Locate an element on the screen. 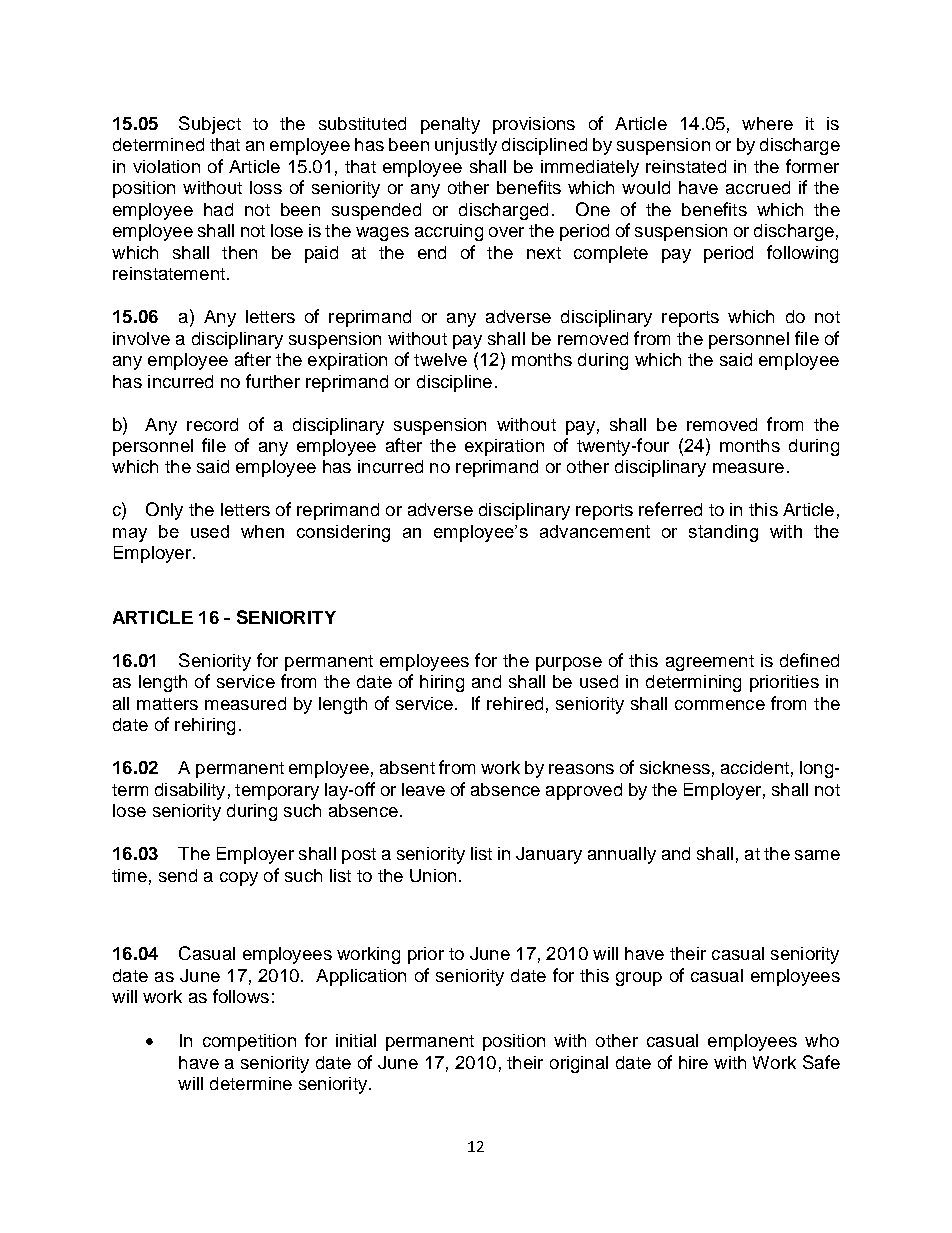 Image resolution: width=952 pixels, height=1233 pixels. twelve is located at coordinates (440, 359).
